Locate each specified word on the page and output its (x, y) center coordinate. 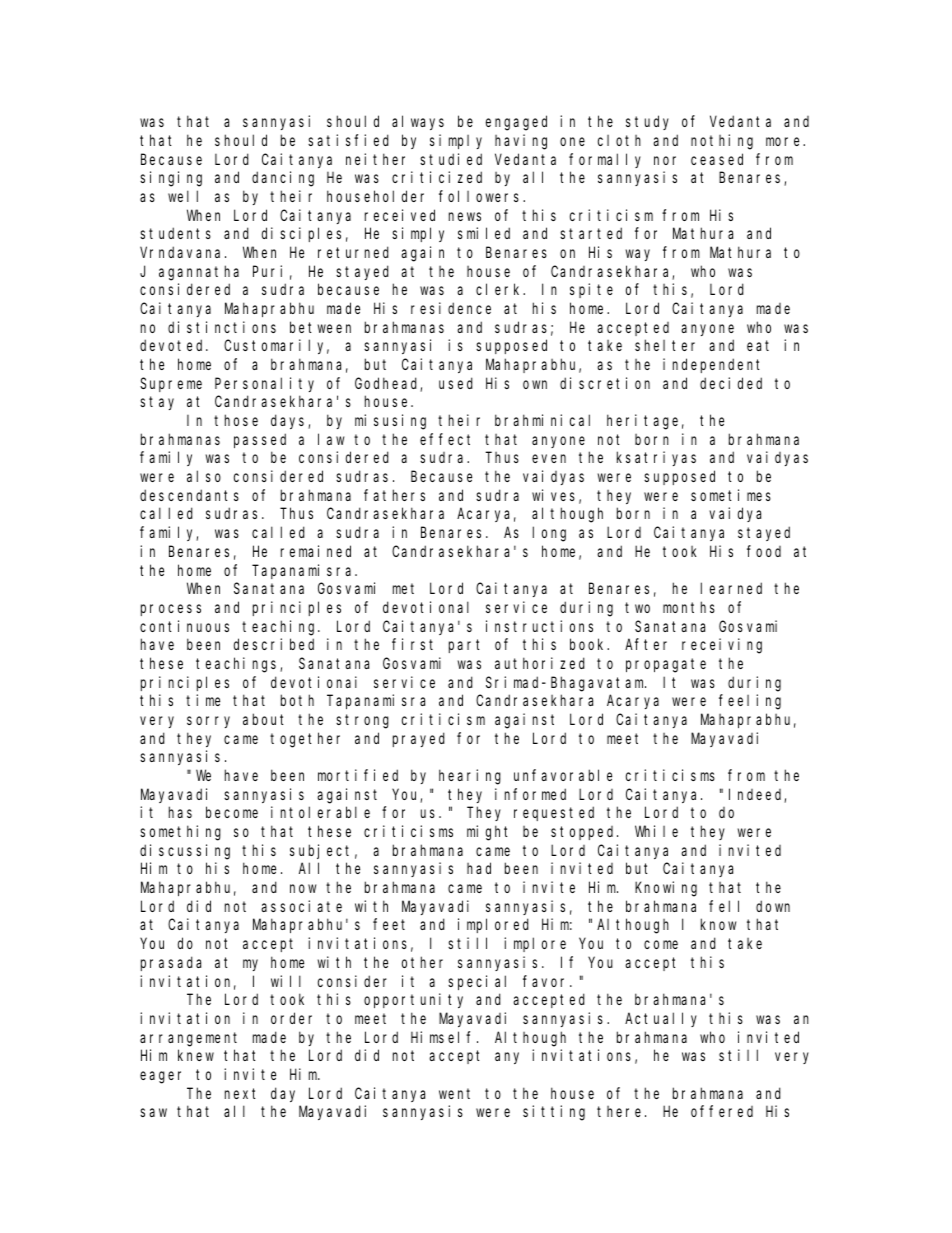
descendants (189, 495)
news (465, 216)
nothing (722, 142)
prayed (419, 739)
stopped (584, 833)
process (171, 610)
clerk (500, 289)
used (456, 383)
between (320, 327)
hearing (470, 777)
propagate (666, 665)
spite (591, 290)
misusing (390, 422)
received (400, 215)
